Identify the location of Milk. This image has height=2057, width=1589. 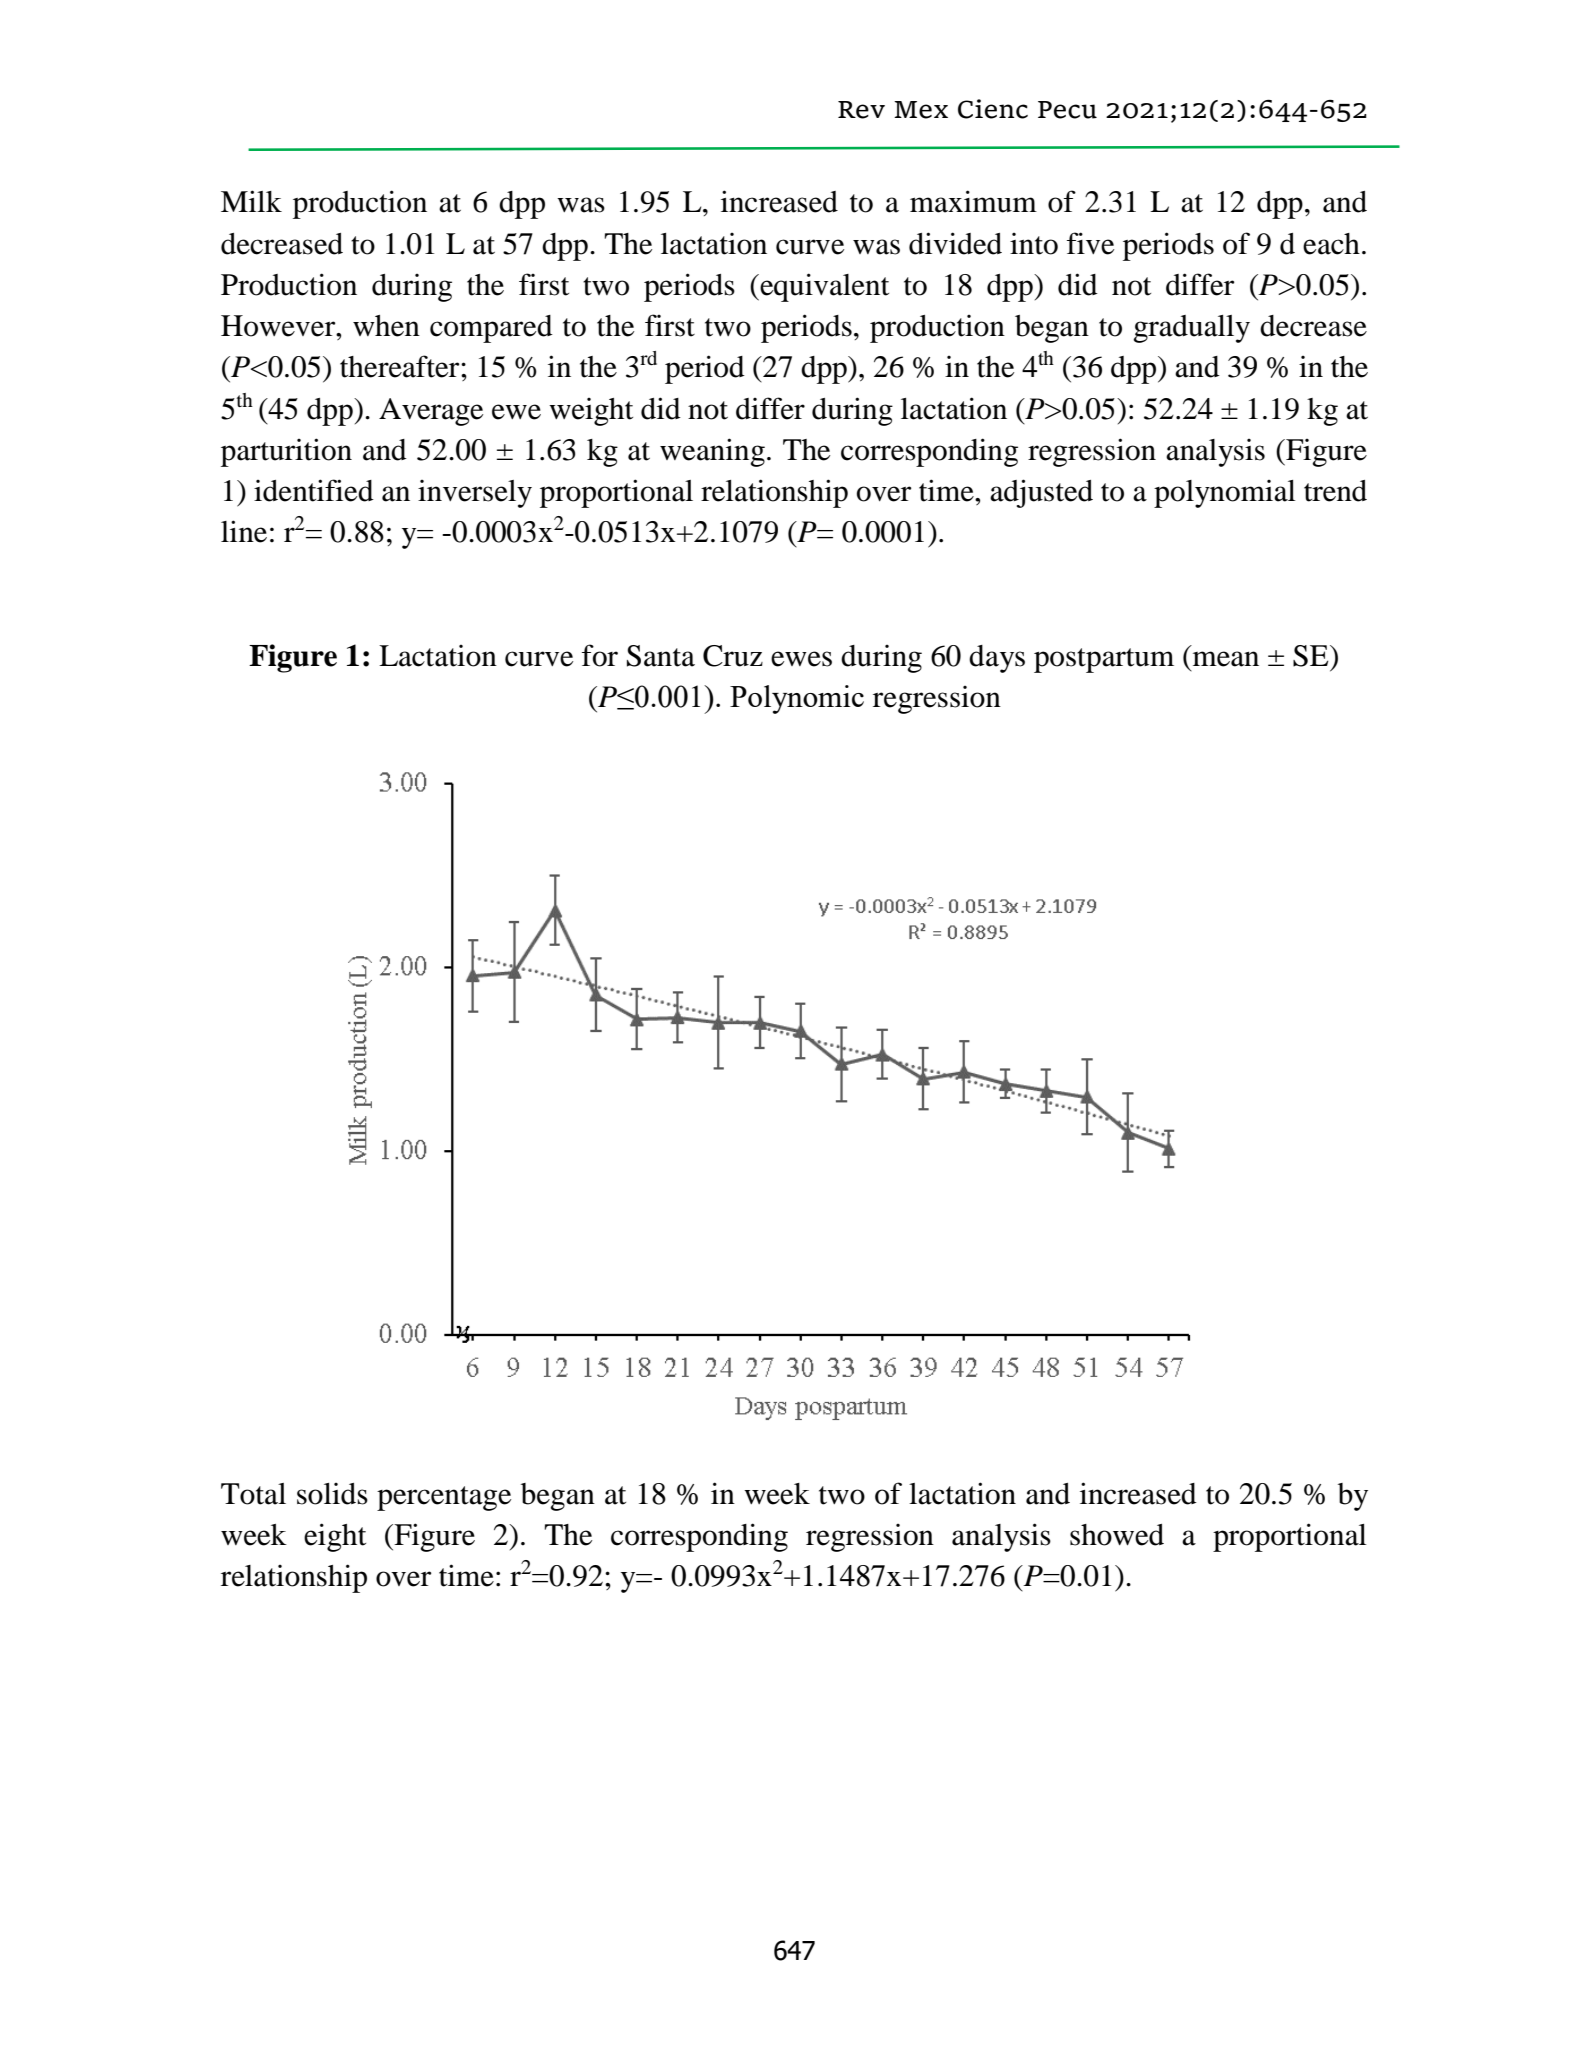
(251, 201).
